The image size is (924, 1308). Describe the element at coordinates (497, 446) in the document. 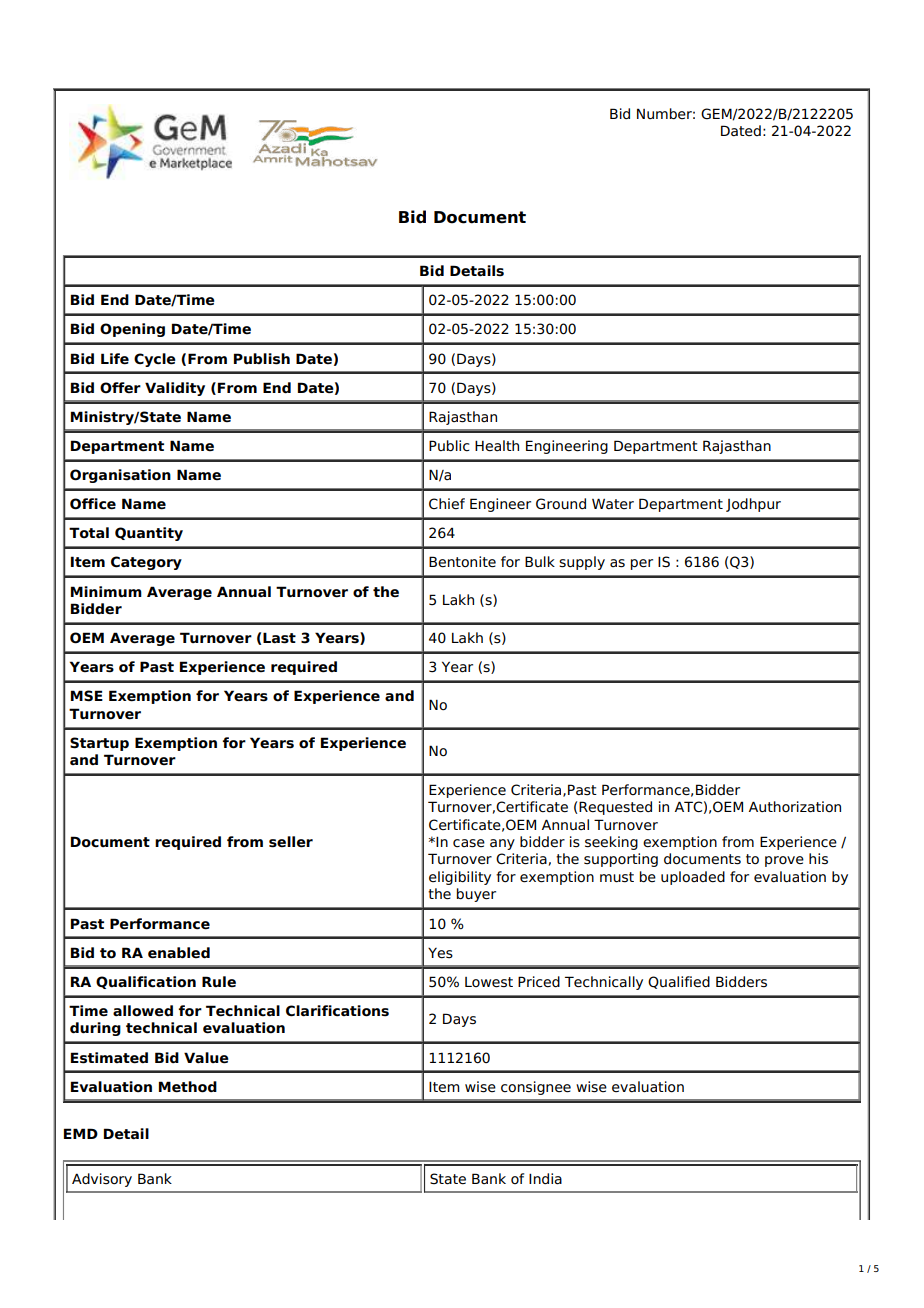

I see `Health` at that location.
